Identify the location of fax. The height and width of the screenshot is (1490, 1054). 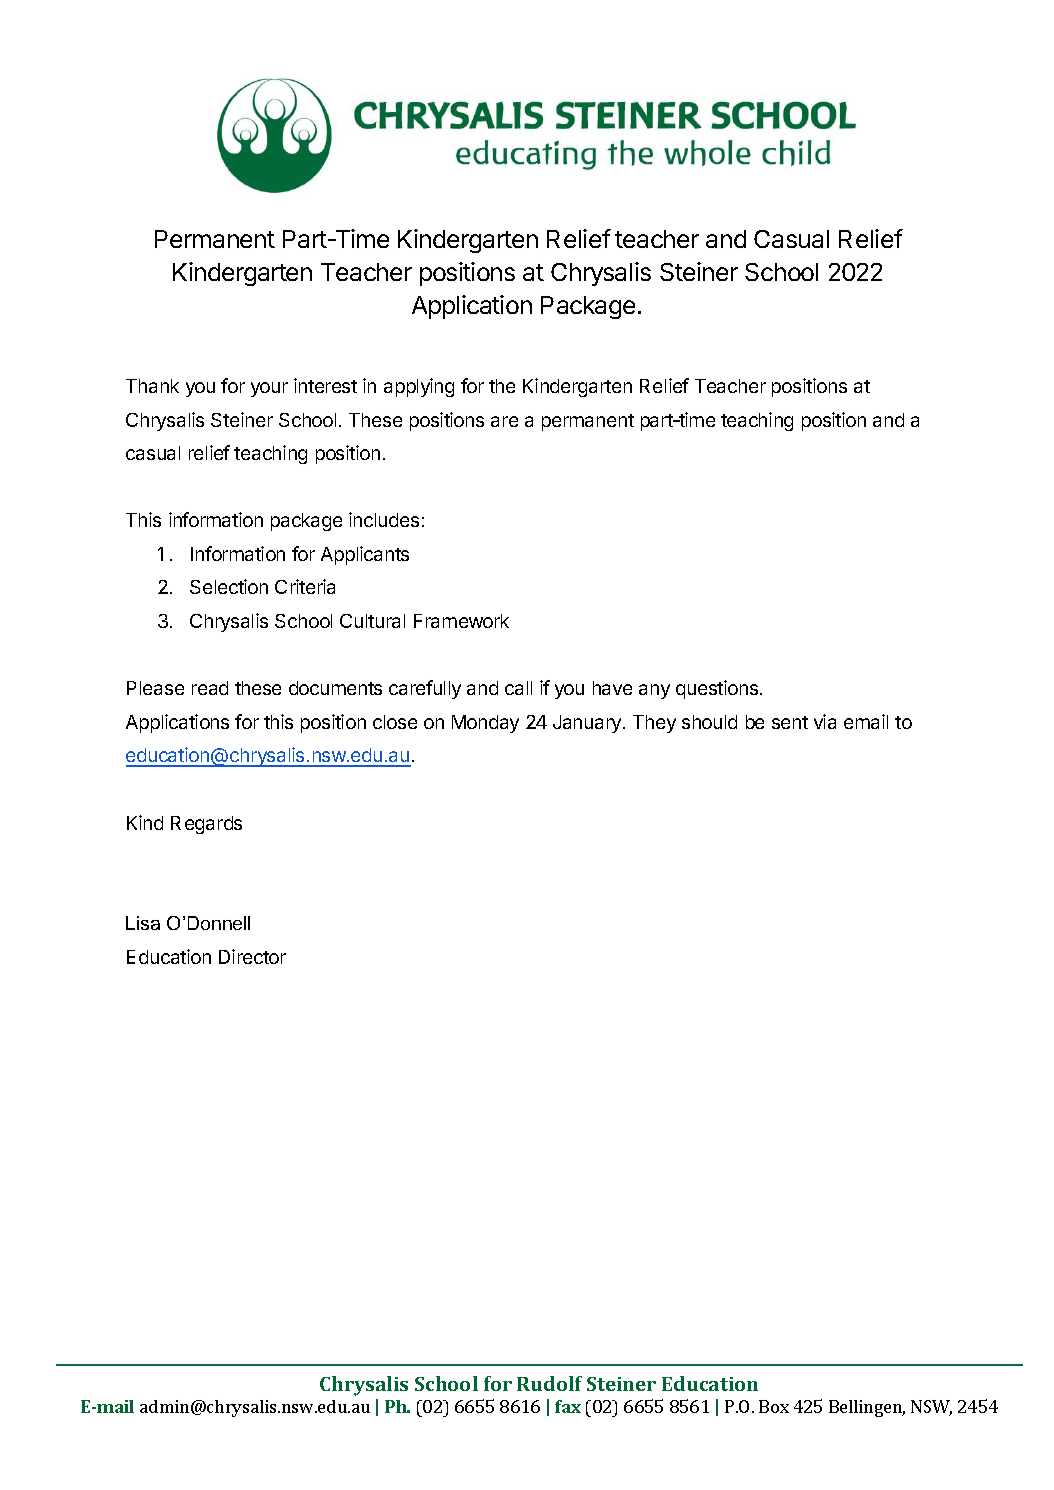
(568, 1406).
